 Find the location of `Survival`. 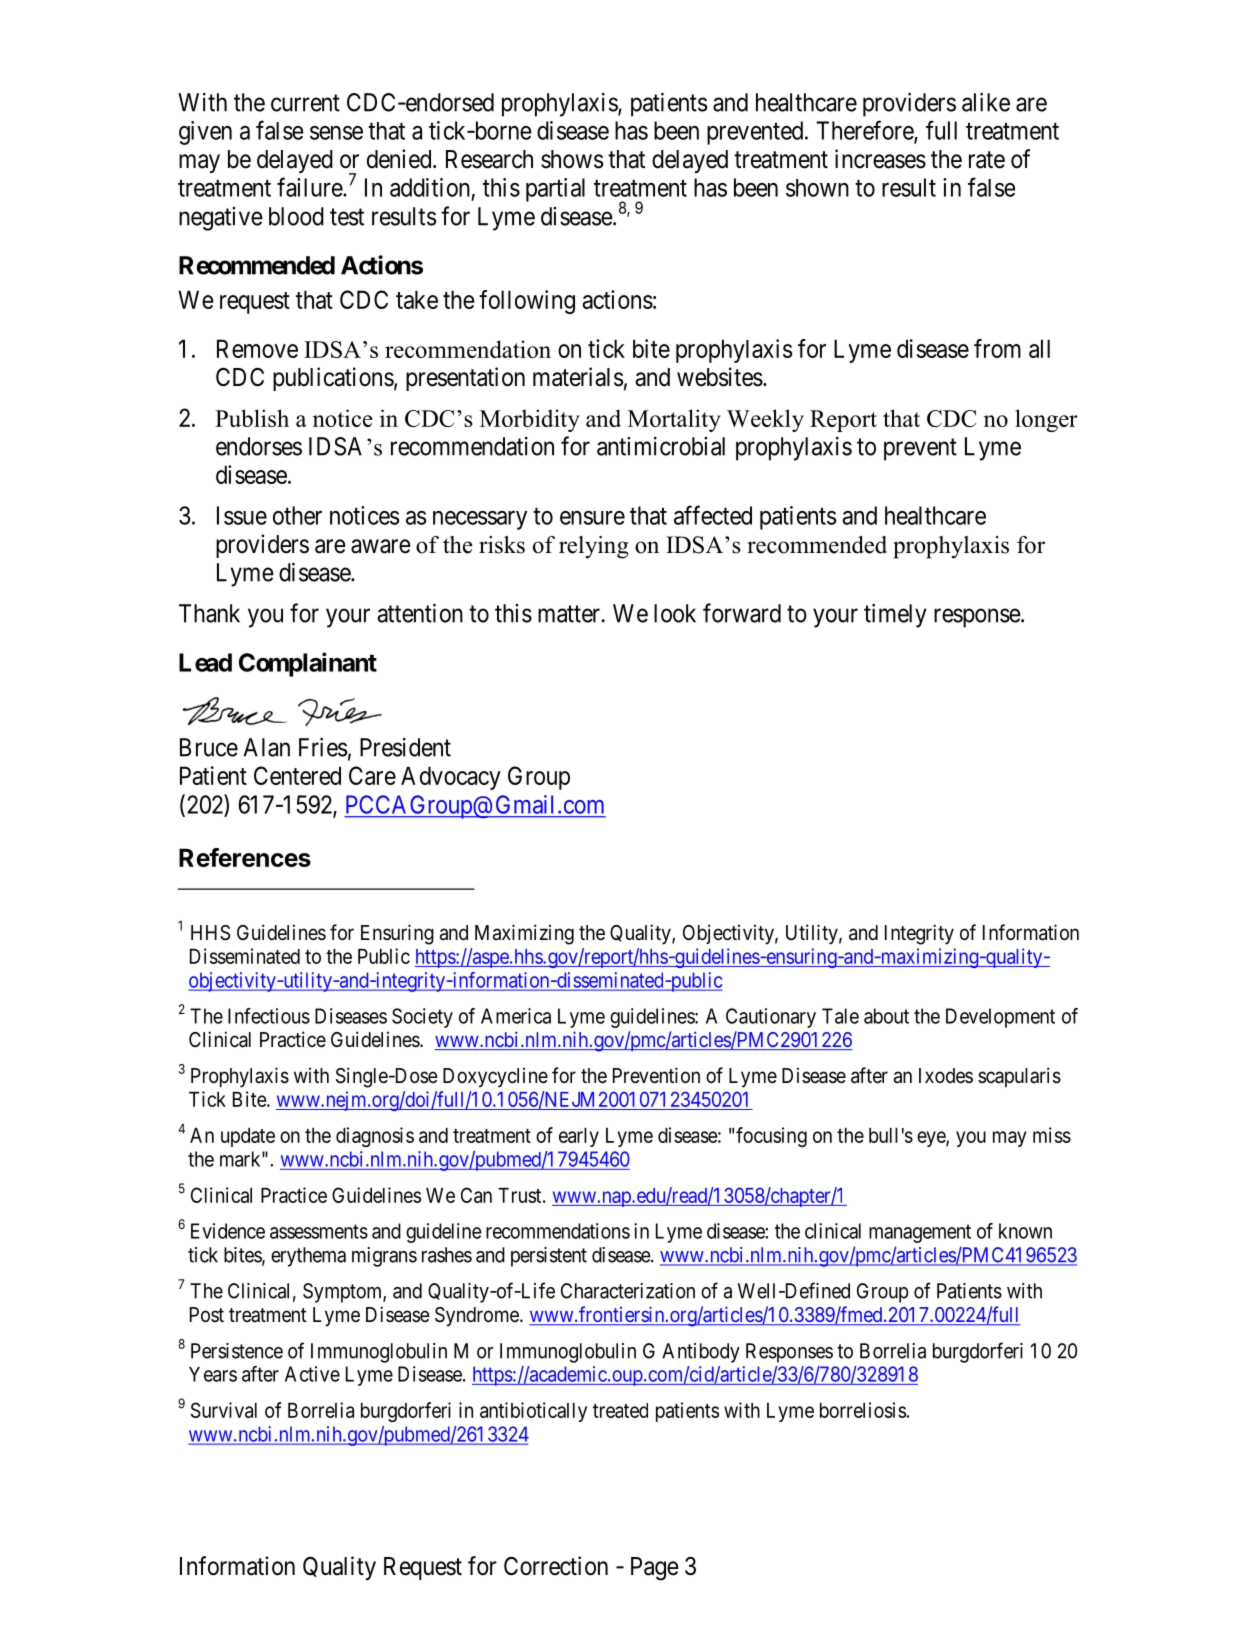

Survival is located at coordinates (224, 1410).
